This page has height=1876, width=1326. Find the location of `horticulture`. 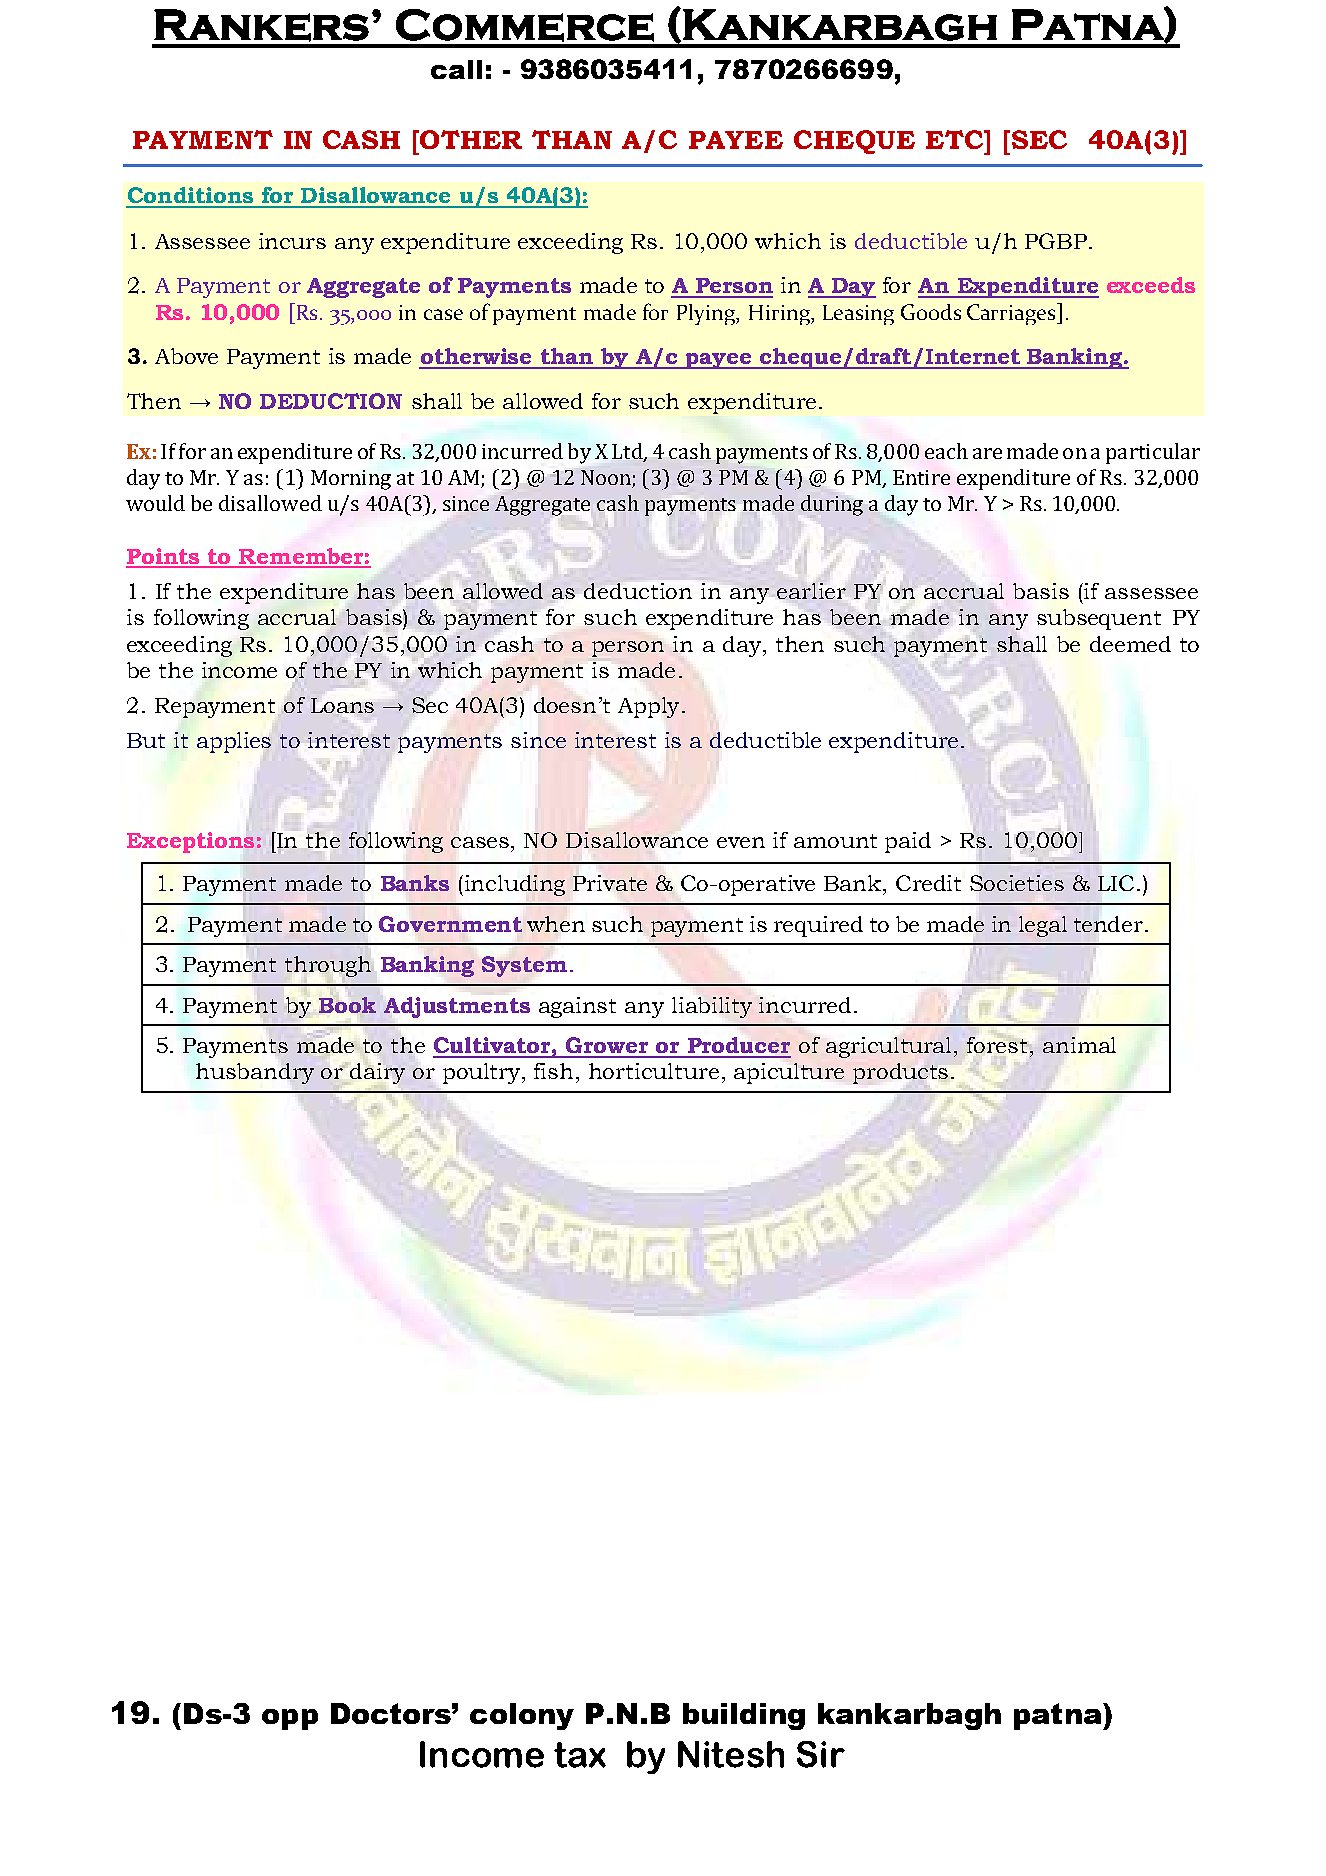

horticulture is located at coordinates (654, 1071).
